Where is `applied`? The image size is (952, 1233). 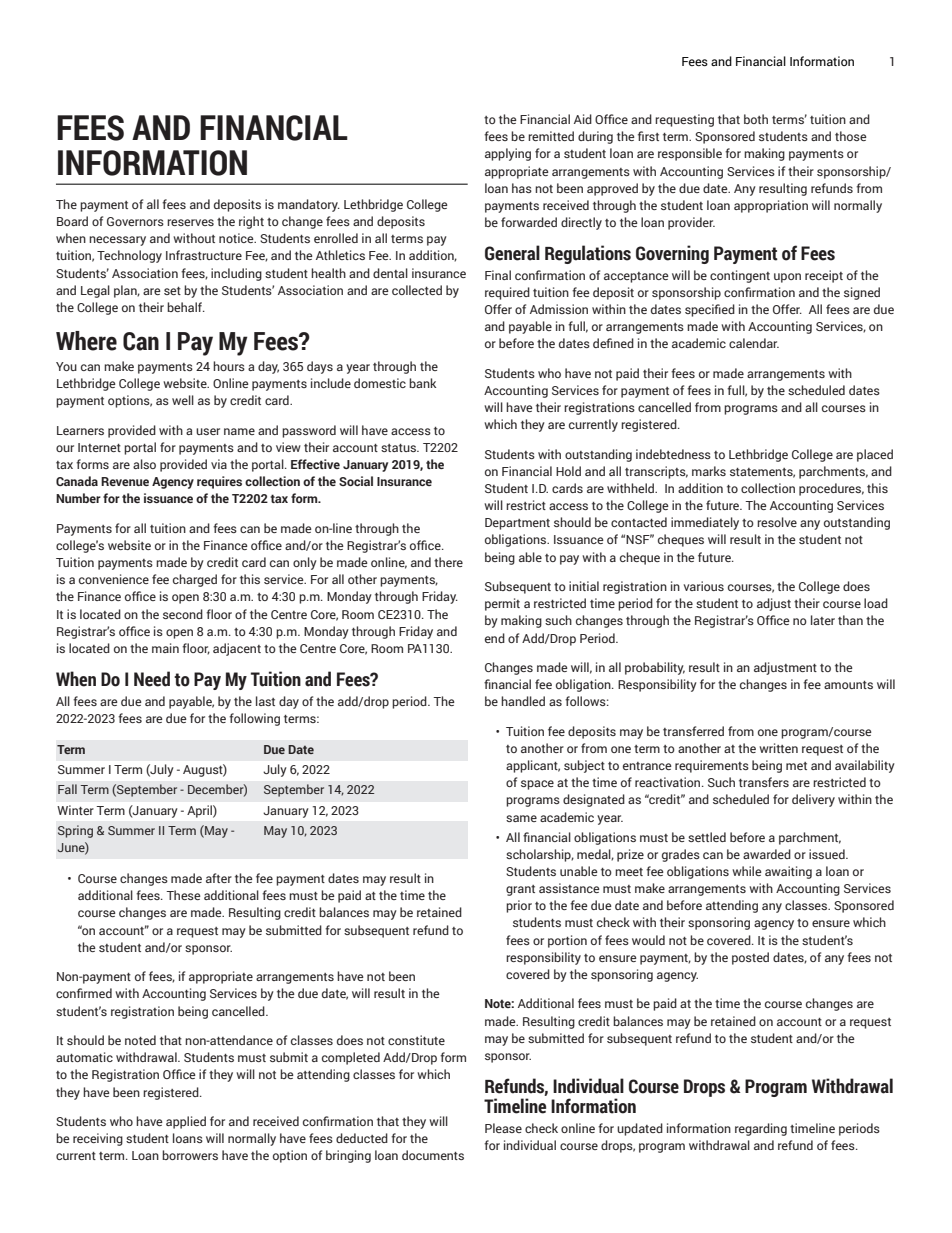 applied is located at coordinates (186, 1122).
